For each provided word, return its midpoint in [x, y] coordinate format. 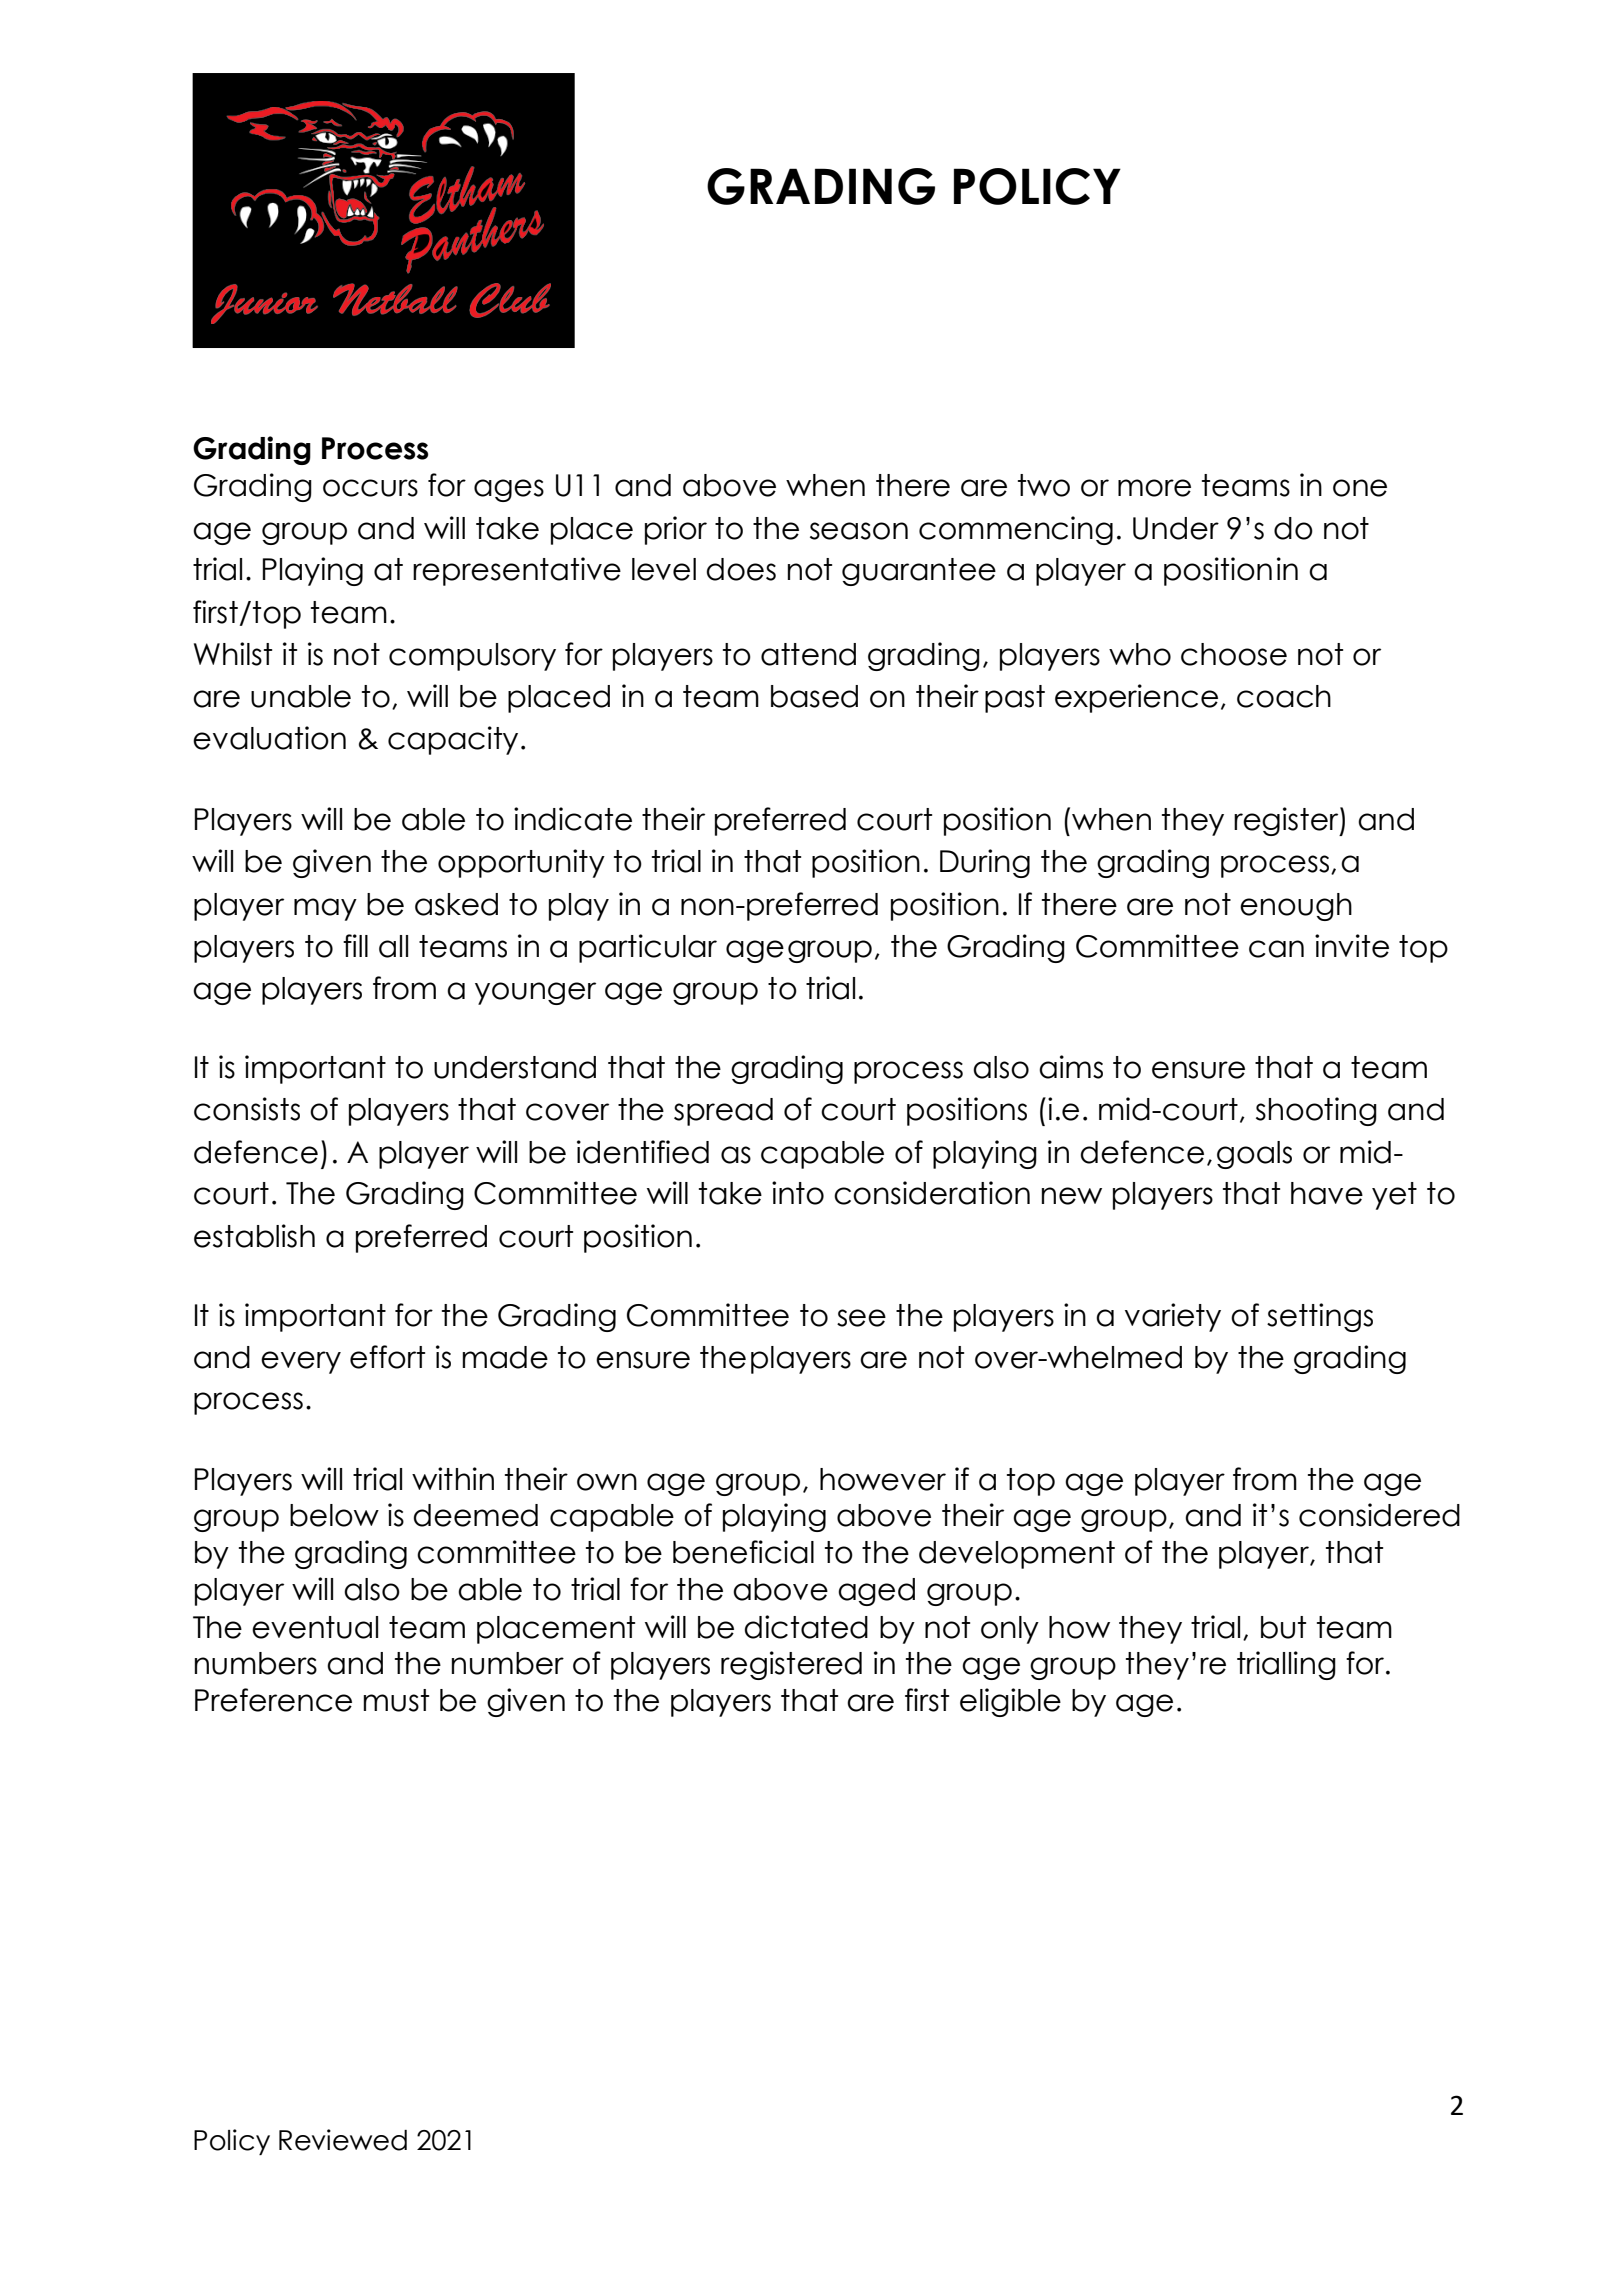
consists [247, 1109]
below [334, 1515]
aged [876, 1592]
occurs [370, 488]
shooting [1316, 1111]
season [859, 531]
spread [723, 1112]
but [1283, 1627]
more [1154, 488]
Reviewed [343, 2140]
